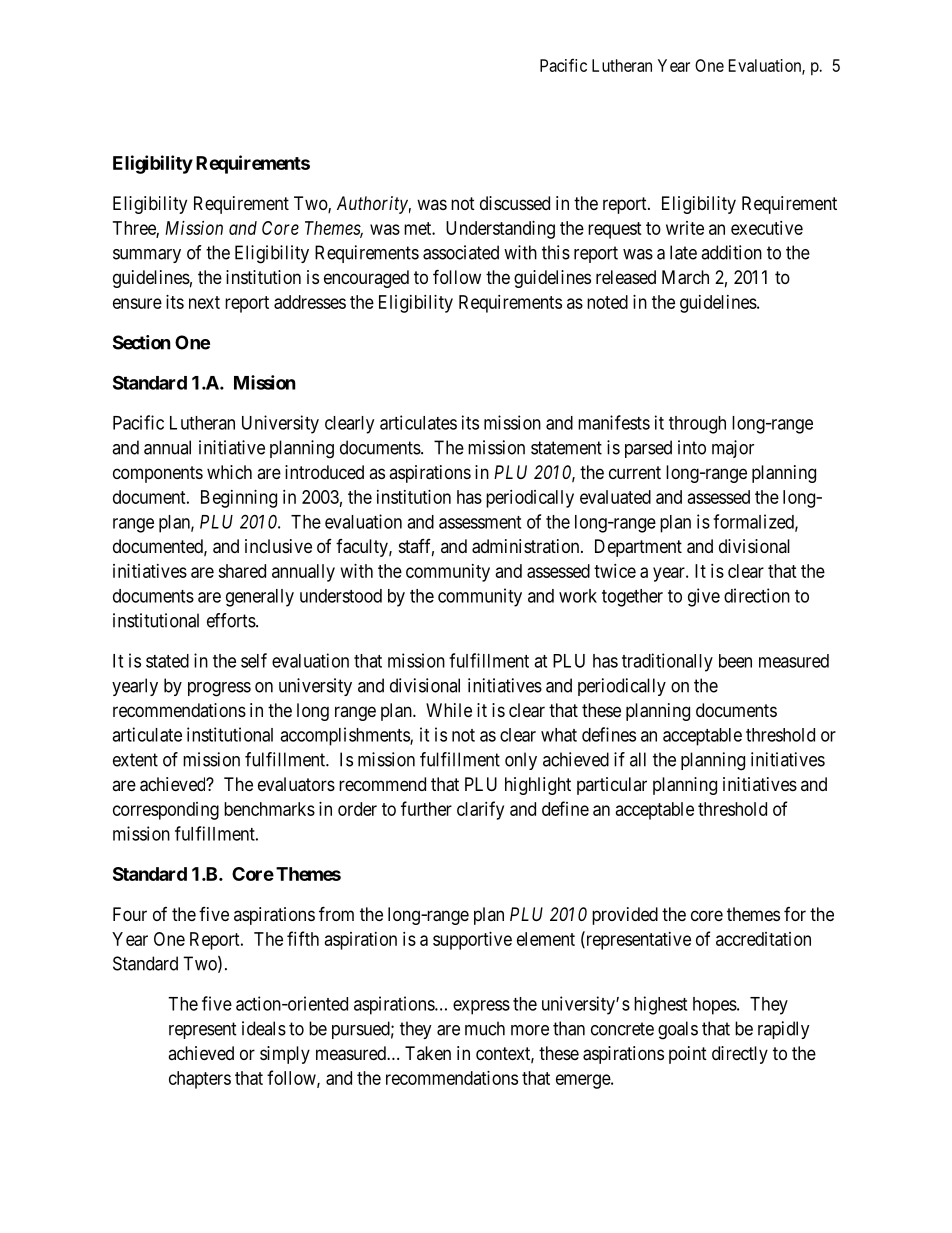 This screenshot has width=952, height=1233. I want to click on corresponding, so click(166, 811).
